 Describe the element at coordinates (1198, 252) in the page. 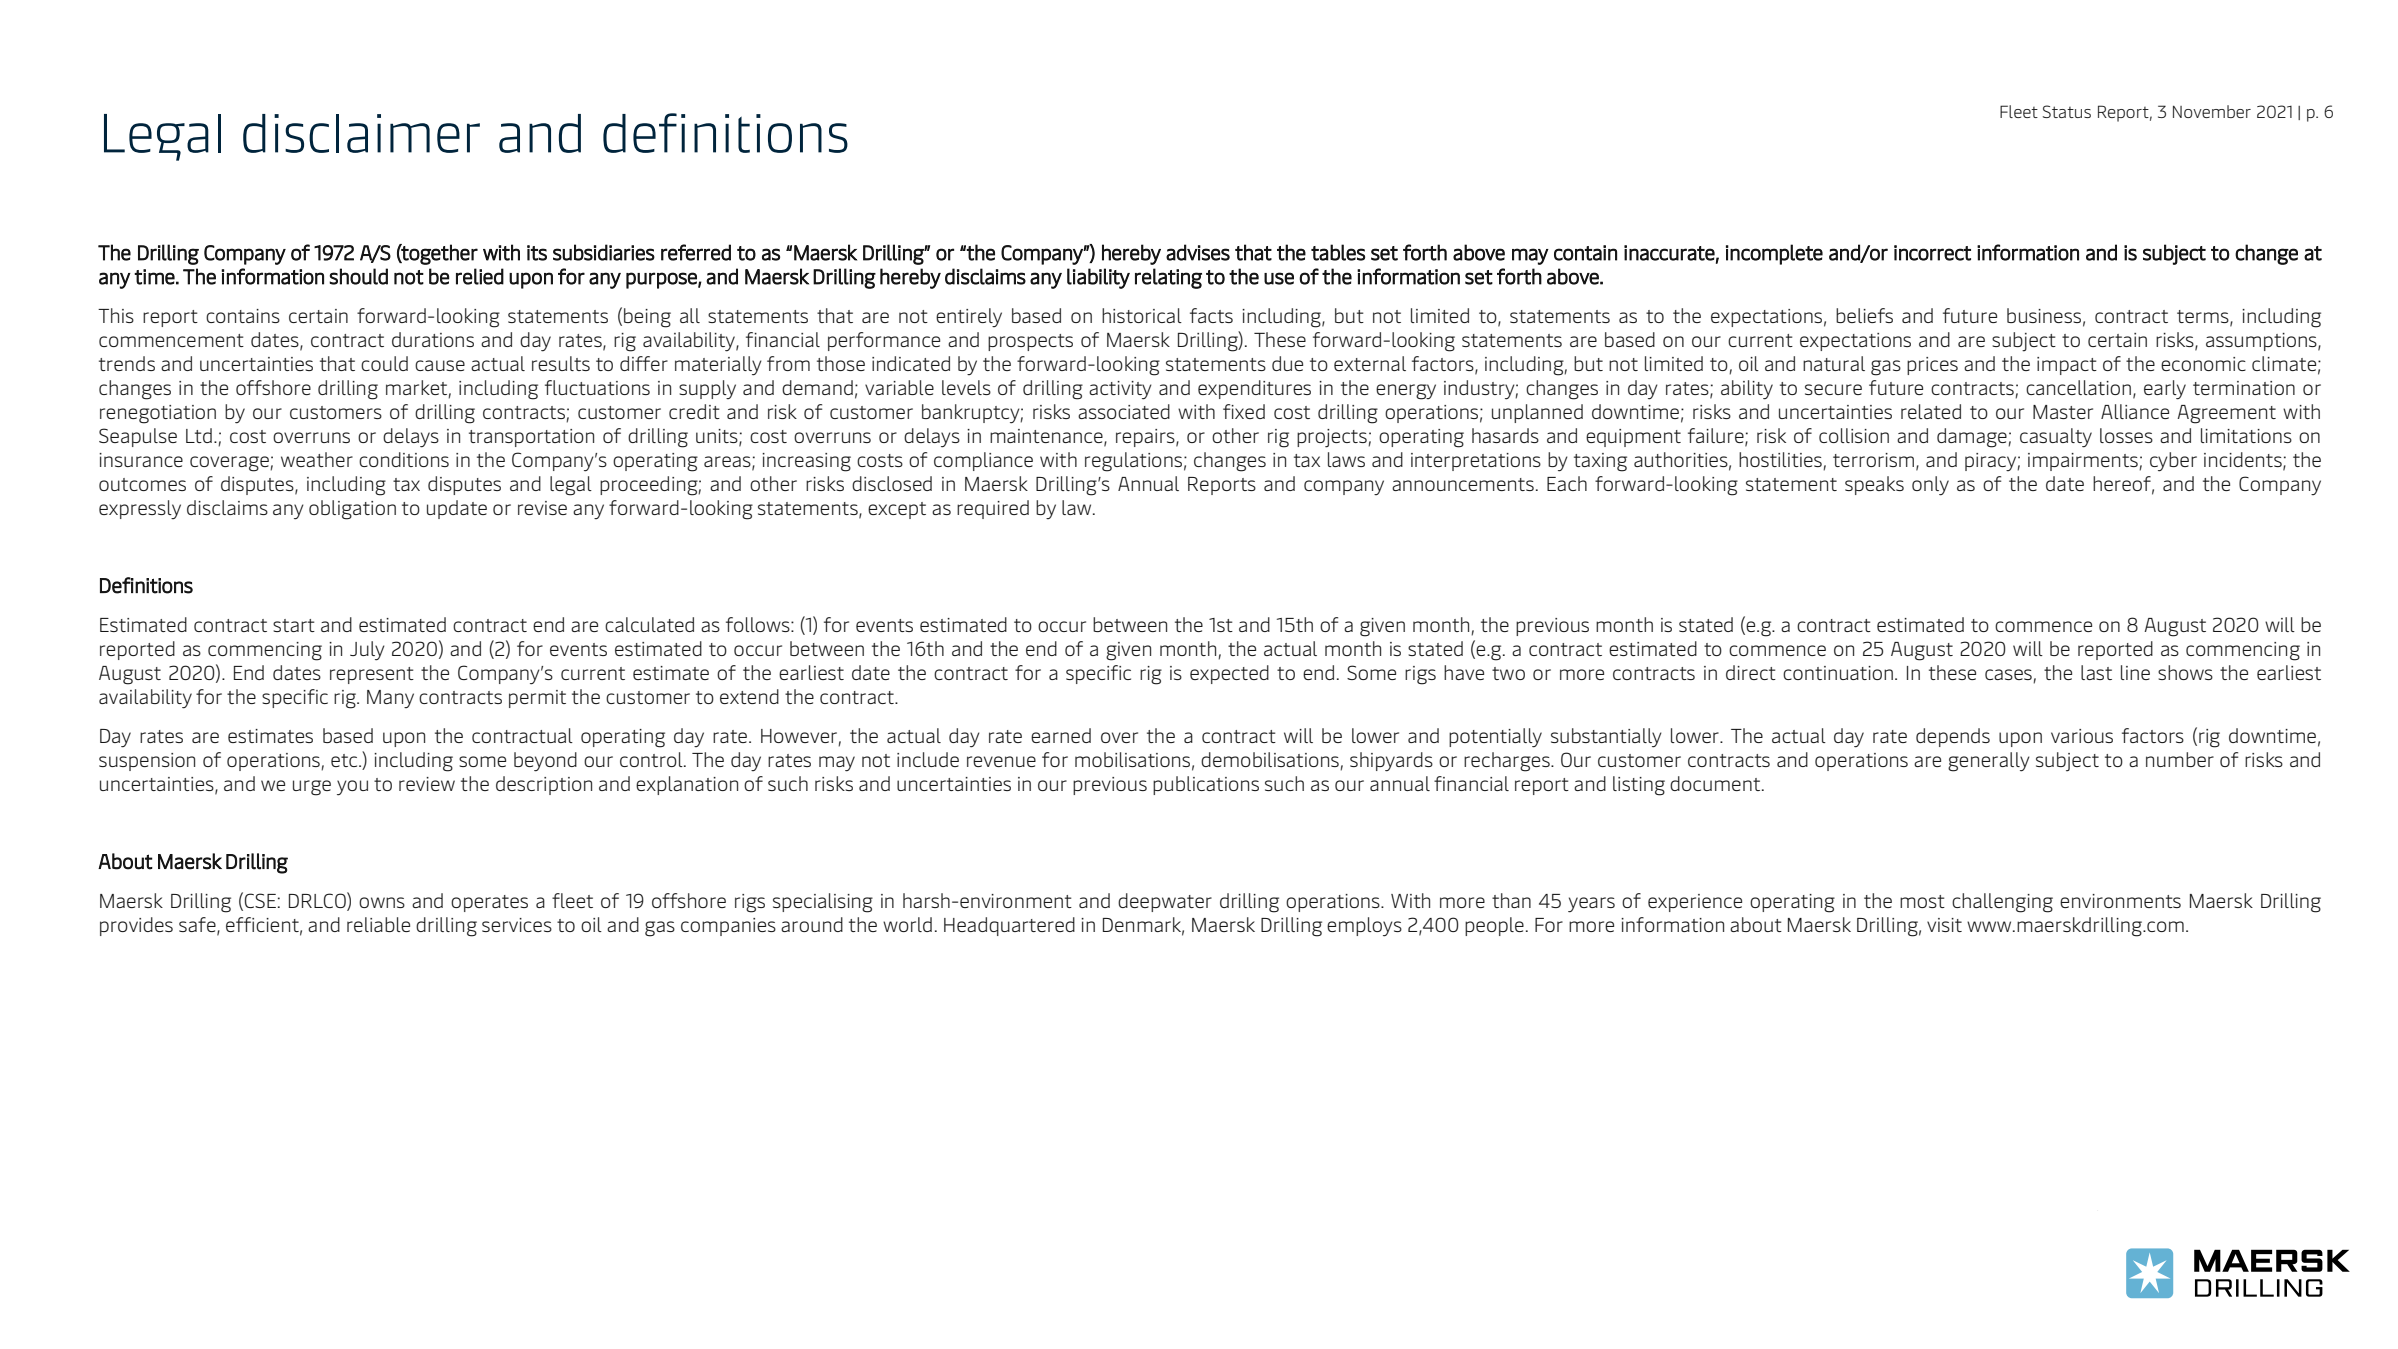

I see `advises` at that location.
